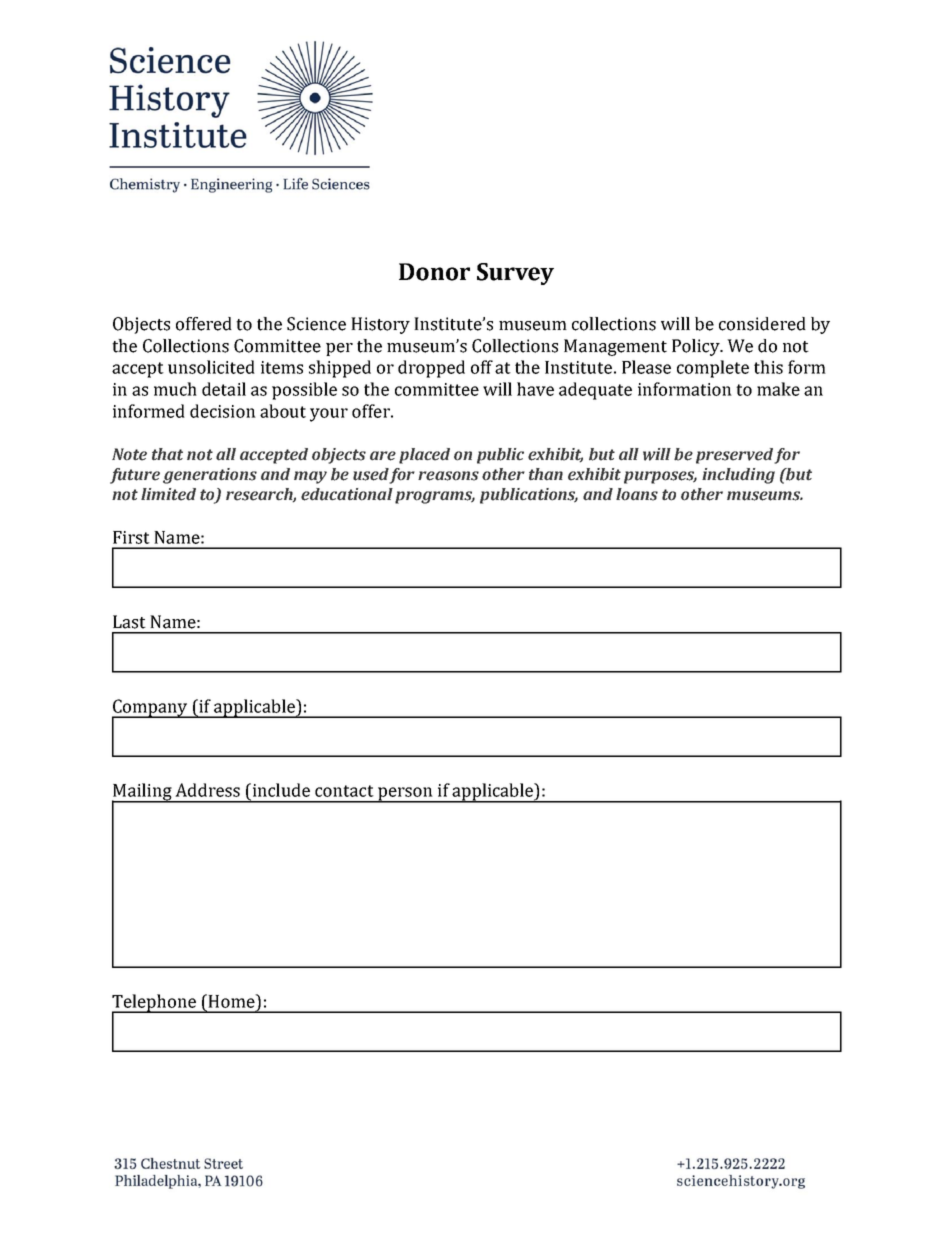 This screenshot has width=952, height=1233. What do you see at coordinates (155, 1004) in the screenshot?
I see `Telephone` at bounding box center [155, 1004].
